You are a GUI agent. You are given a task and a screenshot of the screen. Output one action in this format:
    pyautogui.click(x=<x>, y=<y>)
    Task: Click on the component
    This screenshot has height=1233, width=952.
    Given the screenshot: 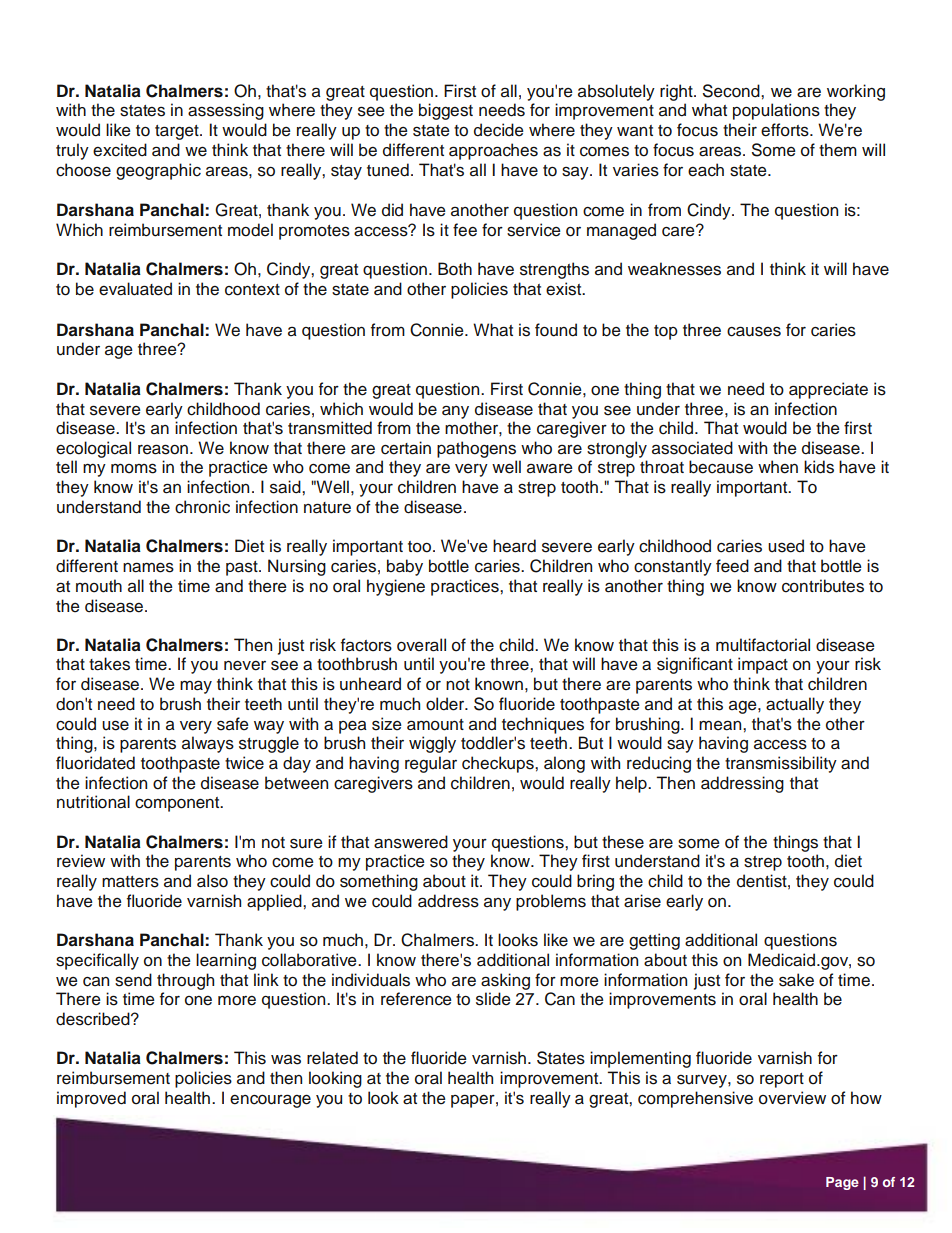 What is the action you would take?
    pyautogui.click(x=178, y=804)
